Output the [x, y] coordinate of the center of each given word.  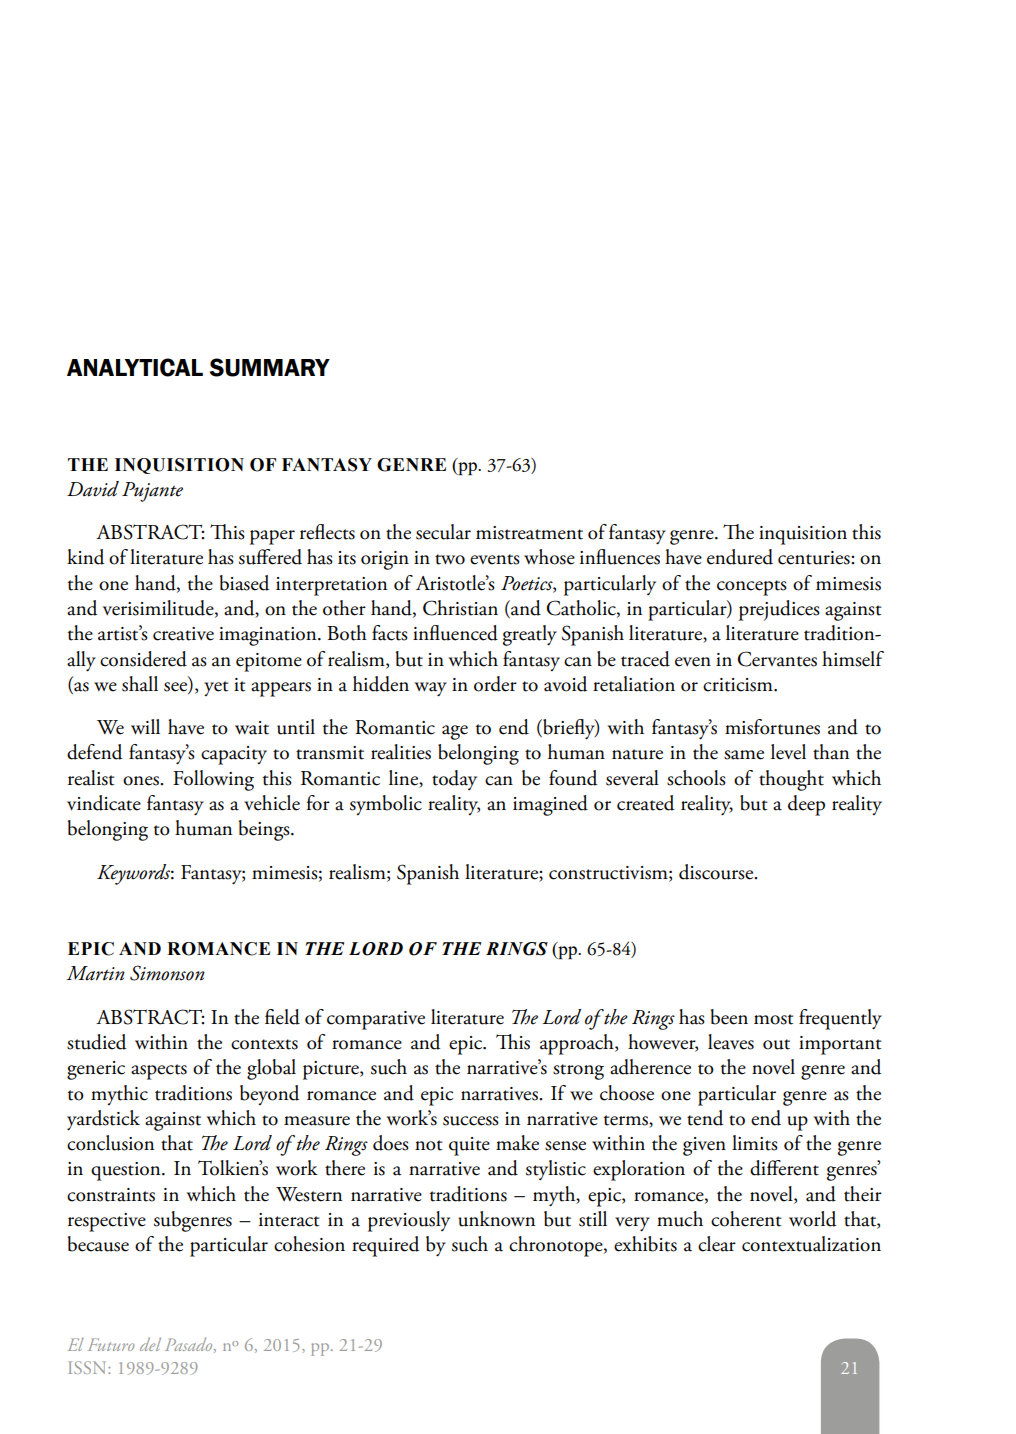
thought [791, 780]
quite [469, 1146]
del [150, 1344]
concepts [752, 588]
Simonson [167, 973]
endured [740, 557]
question [127, 1171]
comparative [376, 1020]
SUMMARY [270, 367]
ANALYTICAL [135, 367]
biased [244, 583]
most [774, 1019]
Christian [460, 608]
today [454, 780]
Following [213, 780]
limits [755, 1143]
